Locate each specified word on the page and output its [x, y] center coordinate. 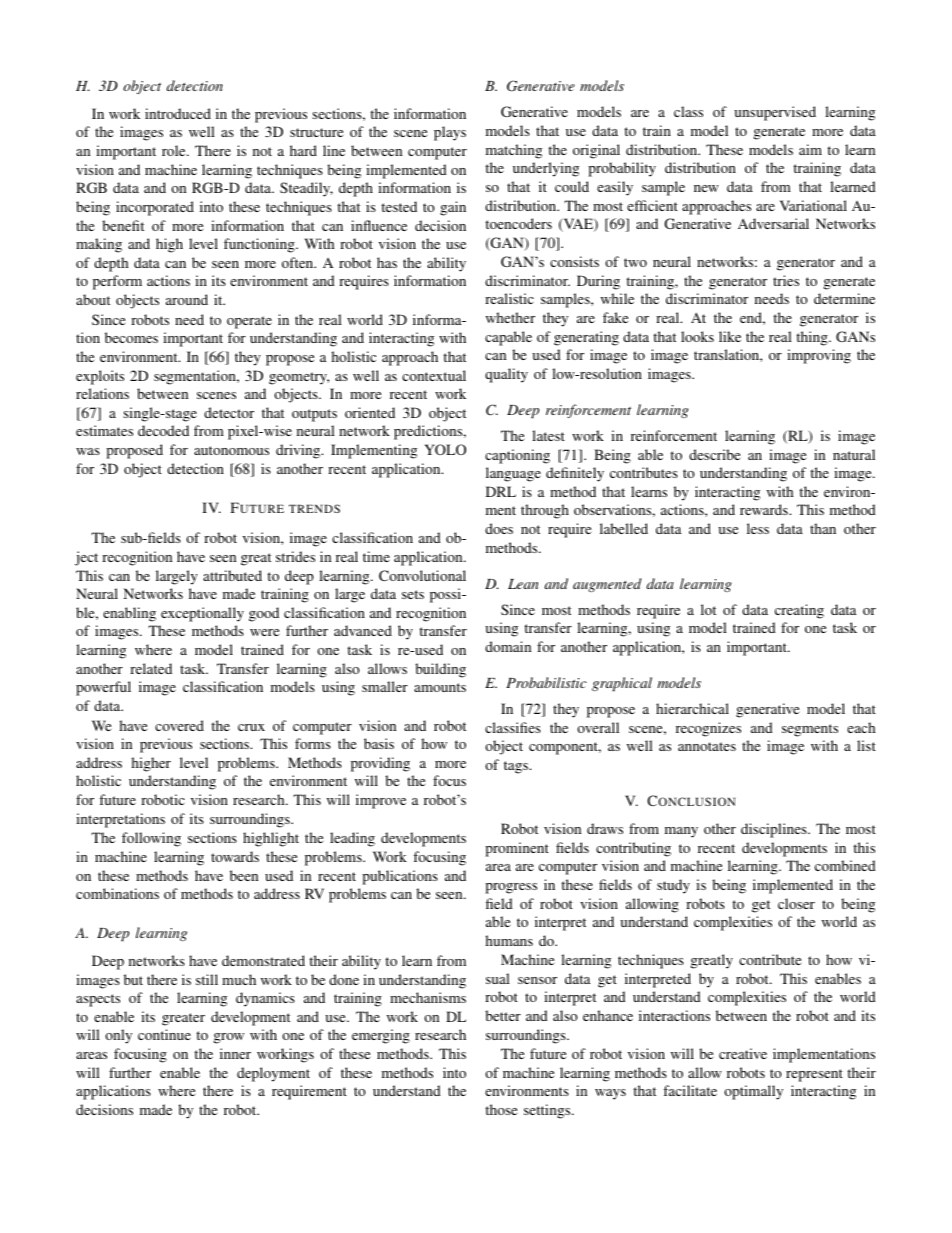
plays [450, 133]
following [151, 839]
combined [845, 865]
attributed [232, 575]
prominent [517, 849]
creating [799, 611]
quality [506, 375]
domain [508, 646]
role [175, 150]
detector [229, 412]
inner [235, 1053]
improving [819, 356]
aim [810, 149]
